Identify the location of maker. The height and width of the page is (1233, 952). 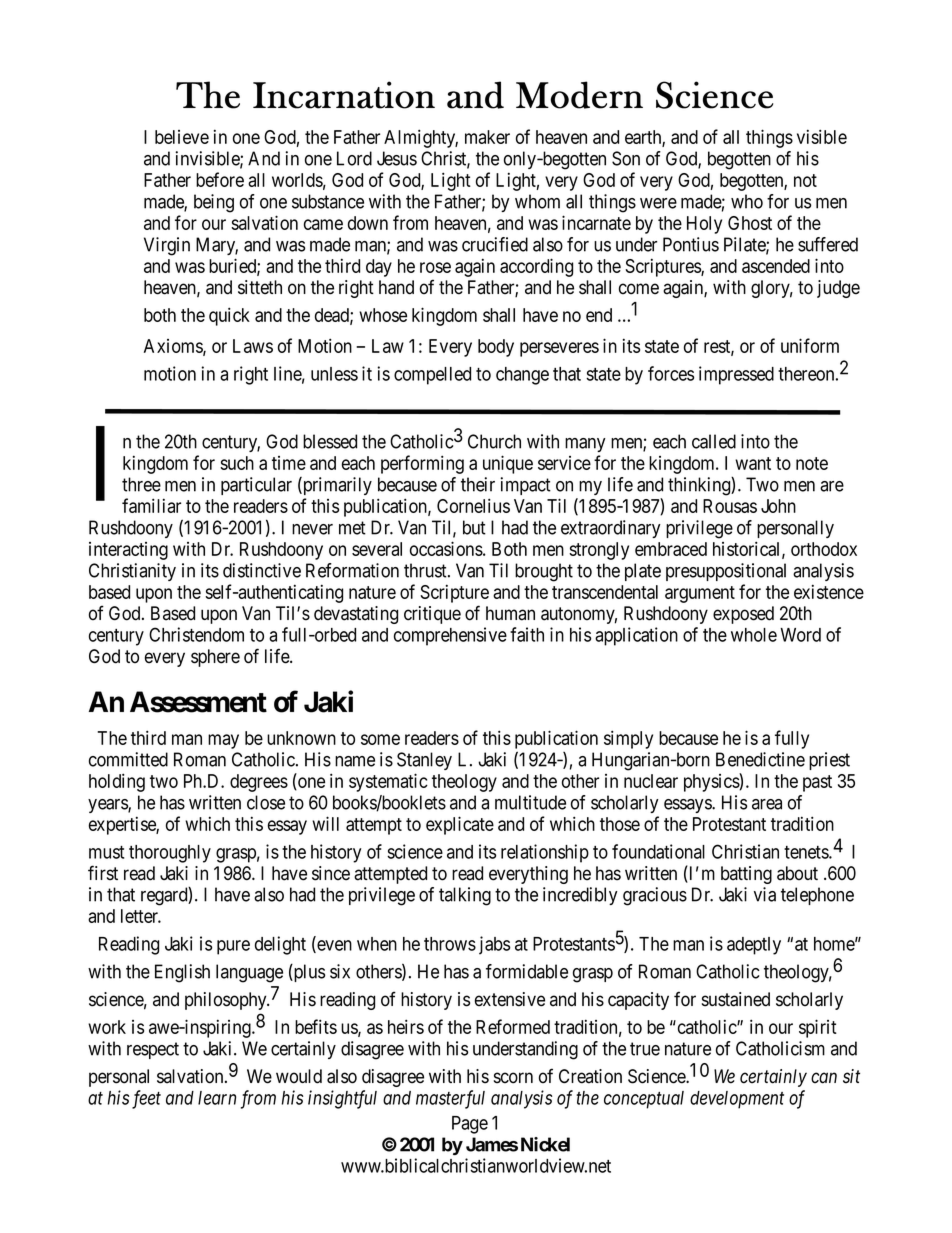
(487, 137).
